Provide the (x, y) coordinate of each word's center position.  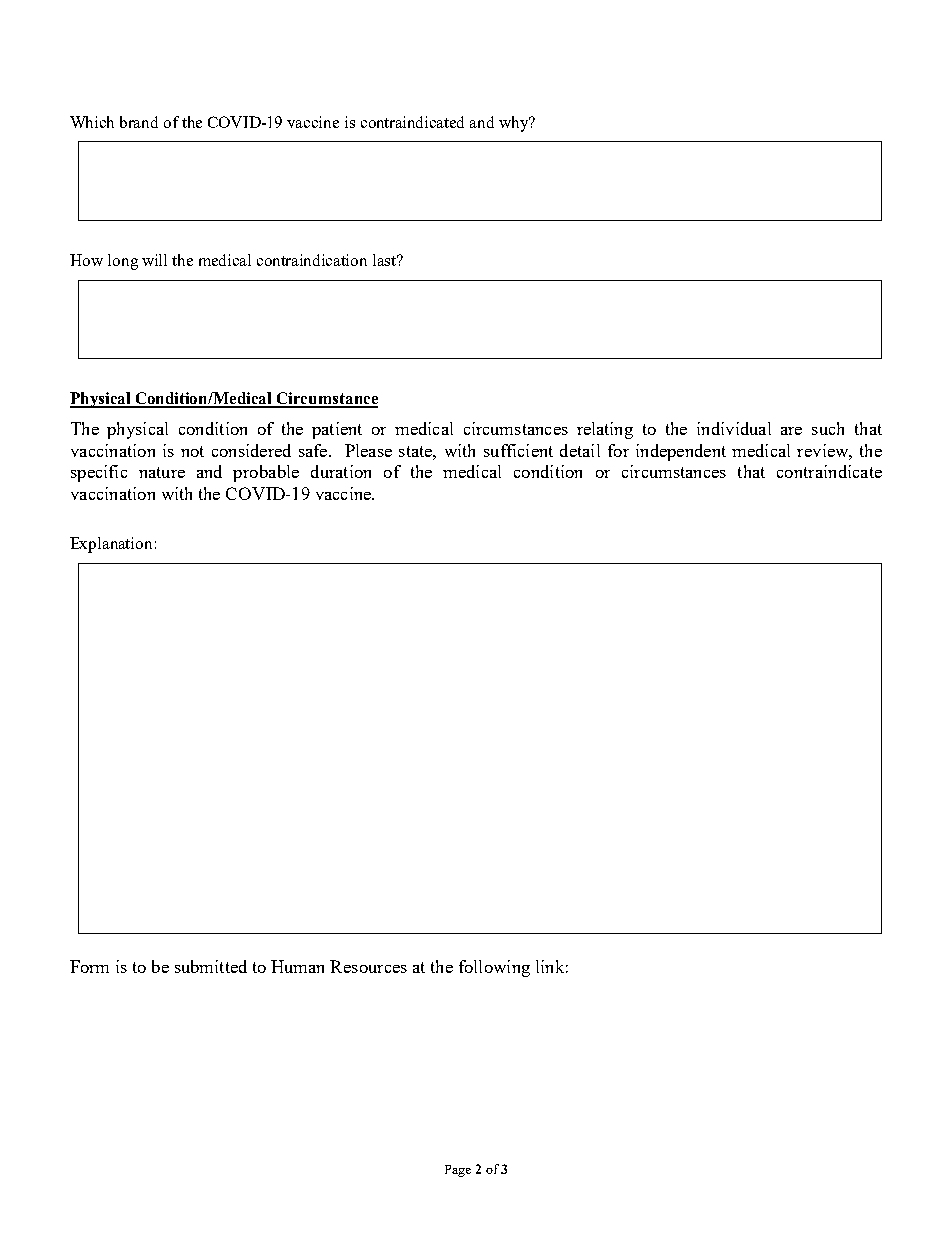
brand (139, 122)
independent (681, 452)
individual (734, 428)
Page (458, 1171)
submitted (211, 966)
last (386, 260)
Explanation (111, 545)
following (494, 968)
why (515, 124)
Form (89, 966)
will (154, 260)
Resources (368, 966)
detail (580, 450)
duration (341, 471)
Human (297, 966)
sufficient (518, 450)
